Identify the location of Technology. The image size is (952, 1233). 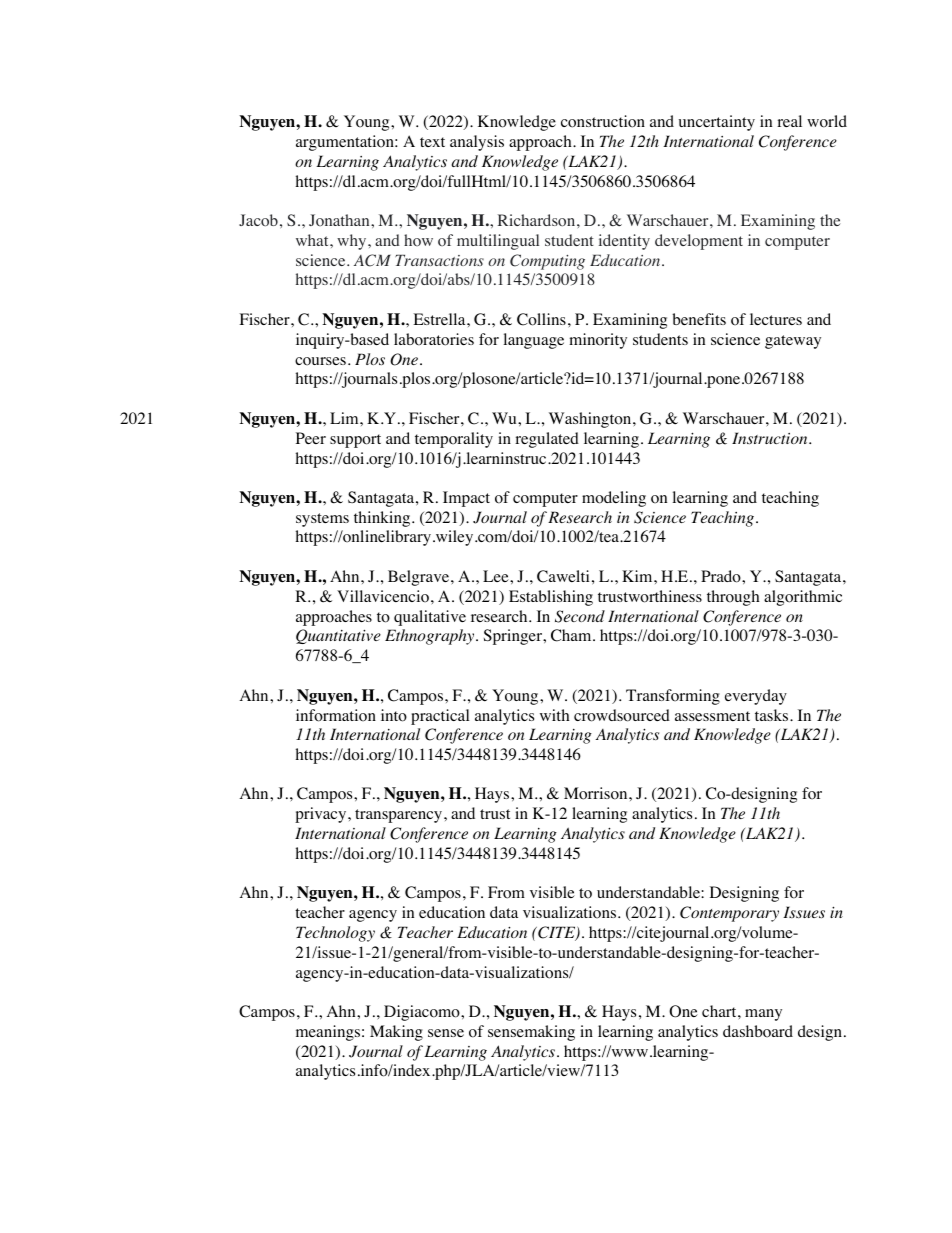
(335, 934).
